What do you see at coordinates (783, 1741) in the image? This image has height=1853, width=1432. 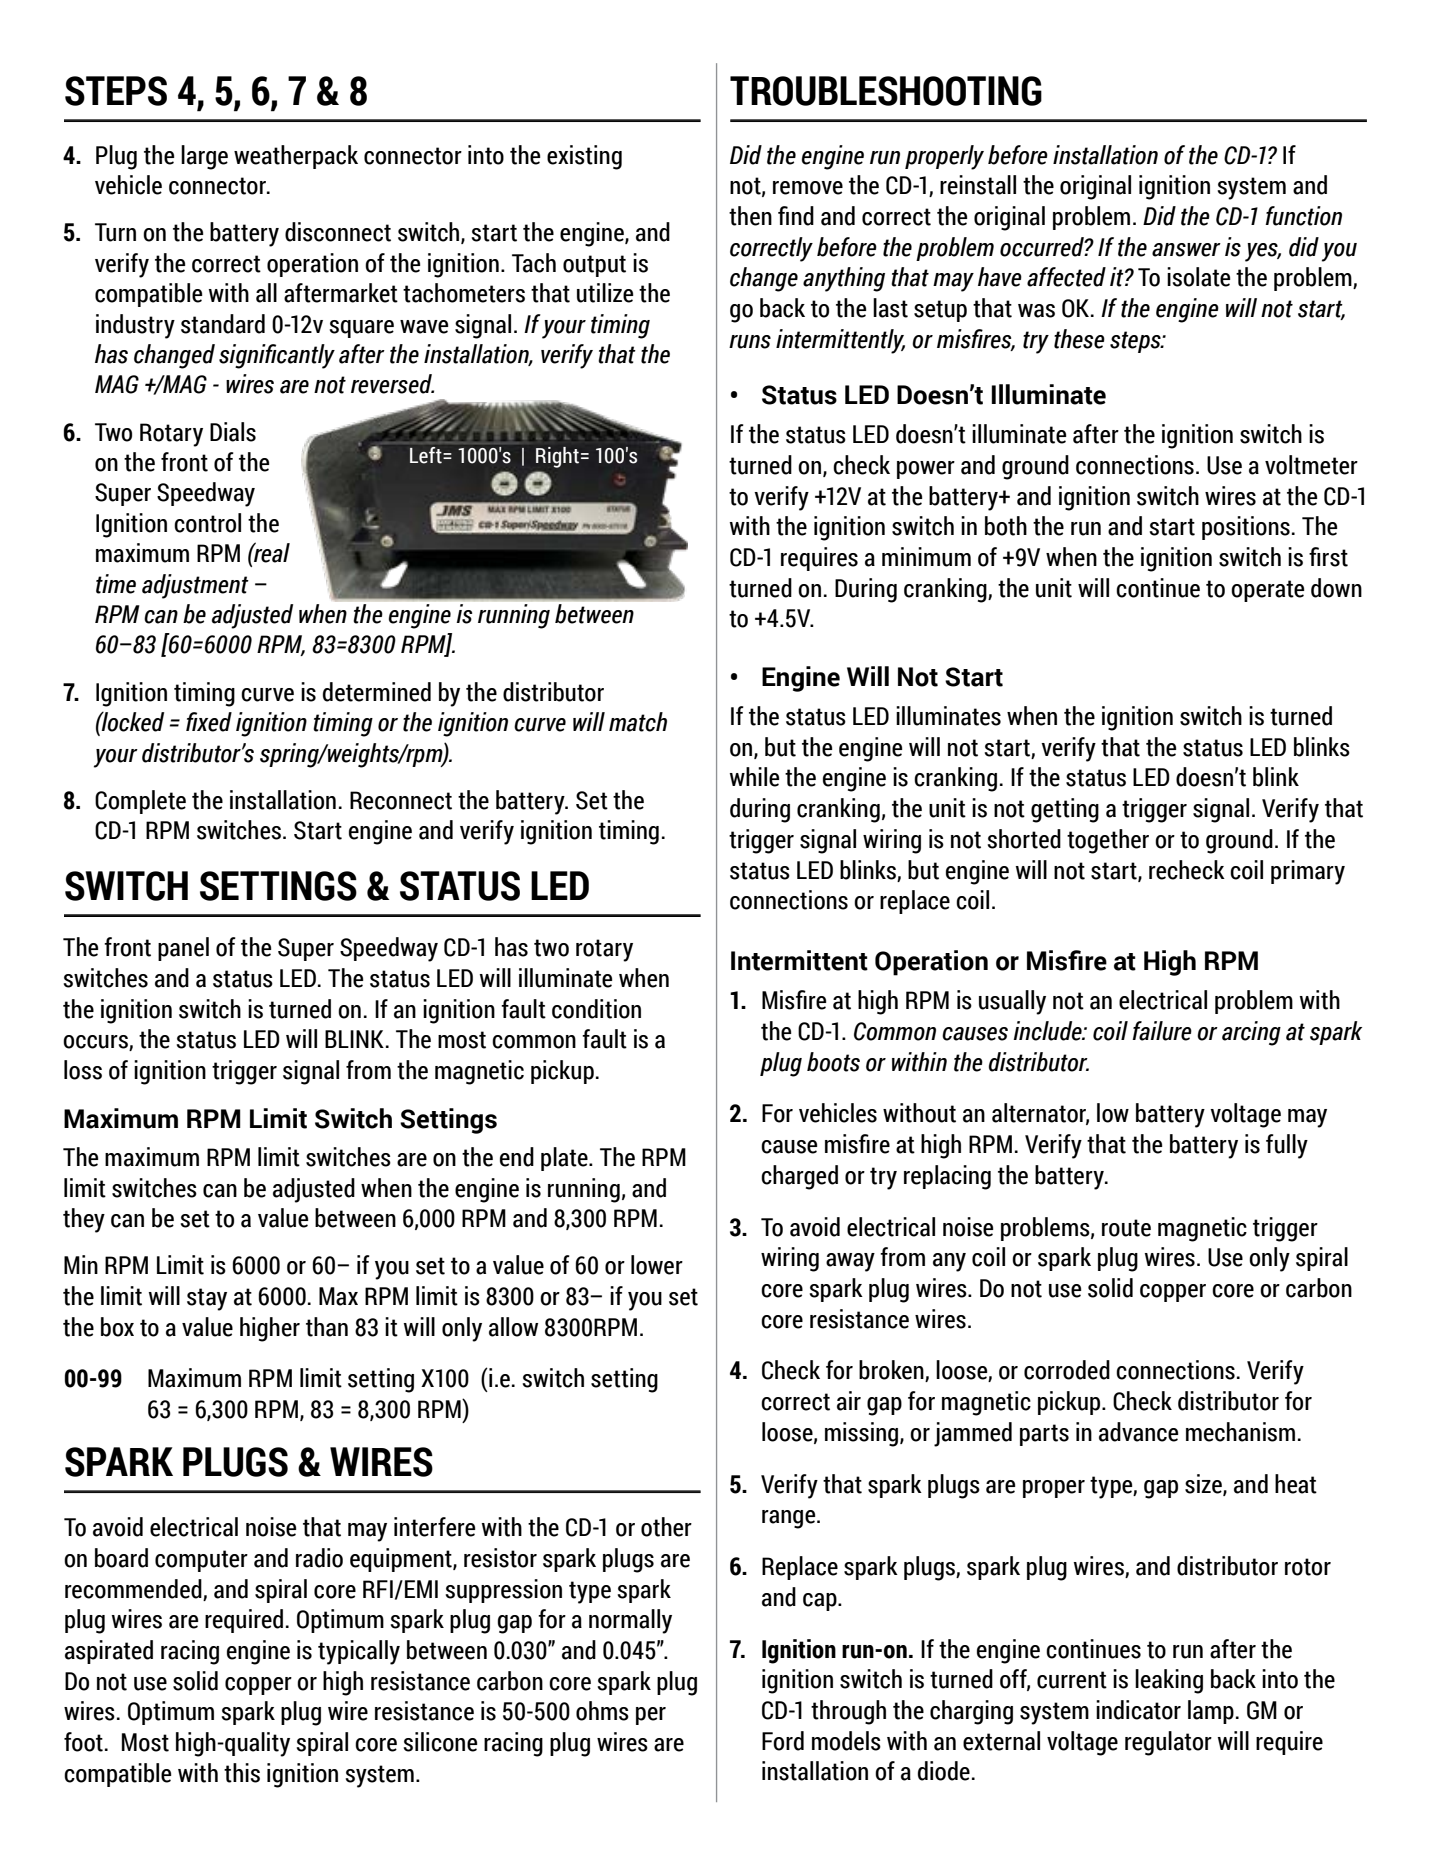 I see `Ford` at bounding box center [783, 1741].
